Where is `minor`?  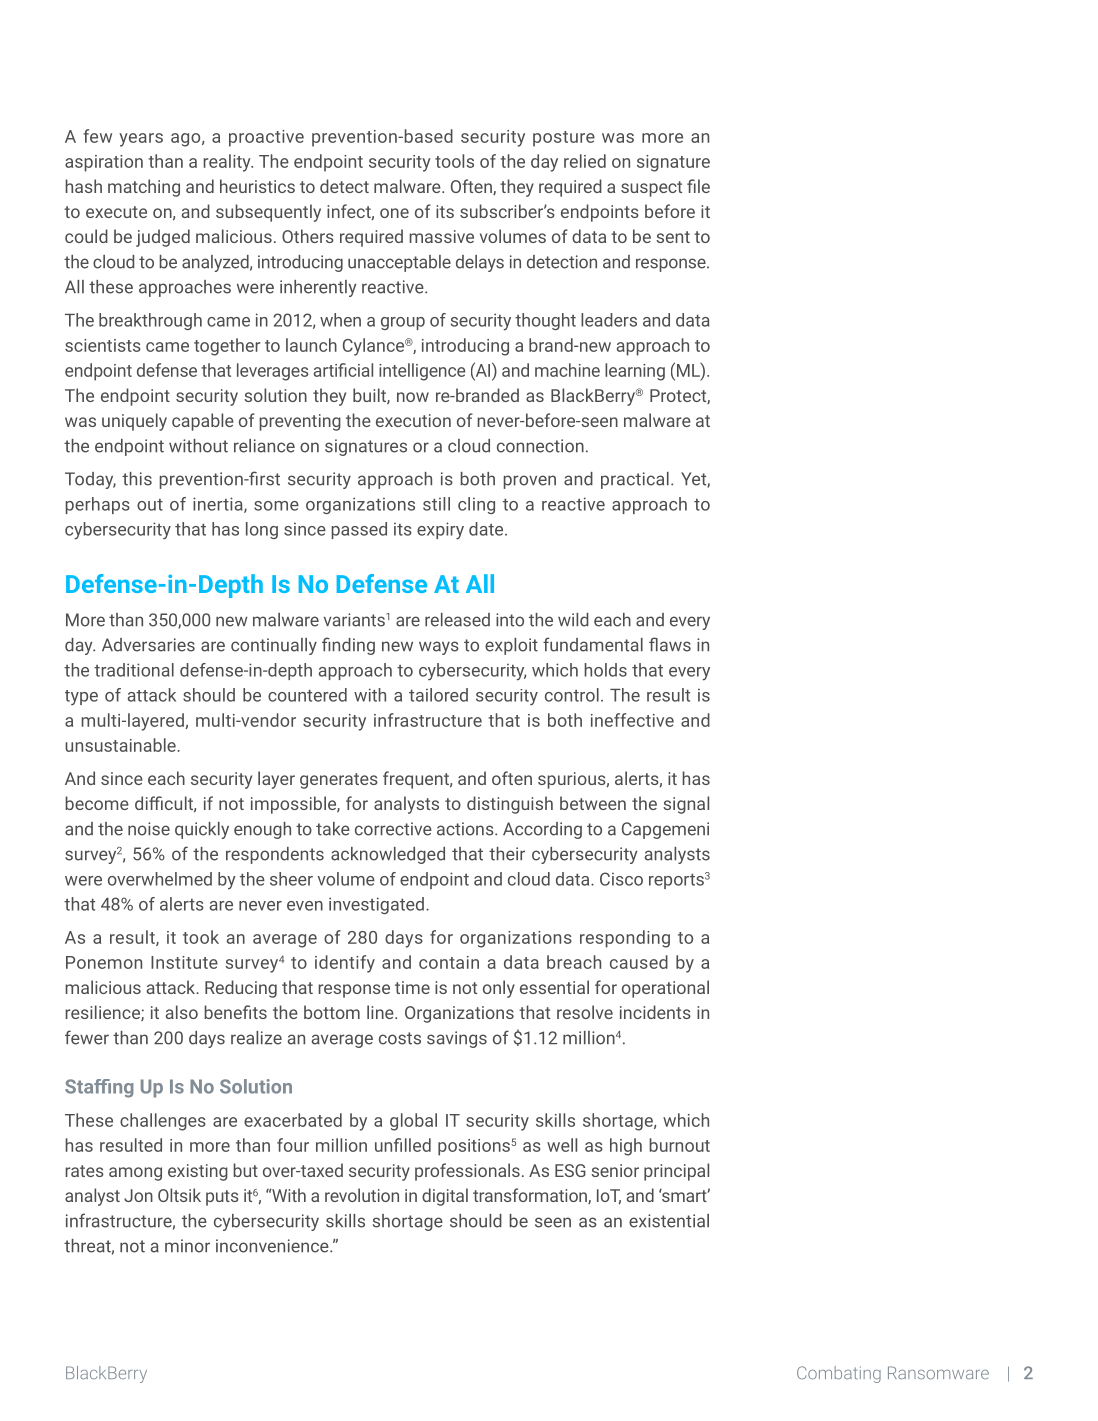
minor is located at coordinates (187, 1246).
